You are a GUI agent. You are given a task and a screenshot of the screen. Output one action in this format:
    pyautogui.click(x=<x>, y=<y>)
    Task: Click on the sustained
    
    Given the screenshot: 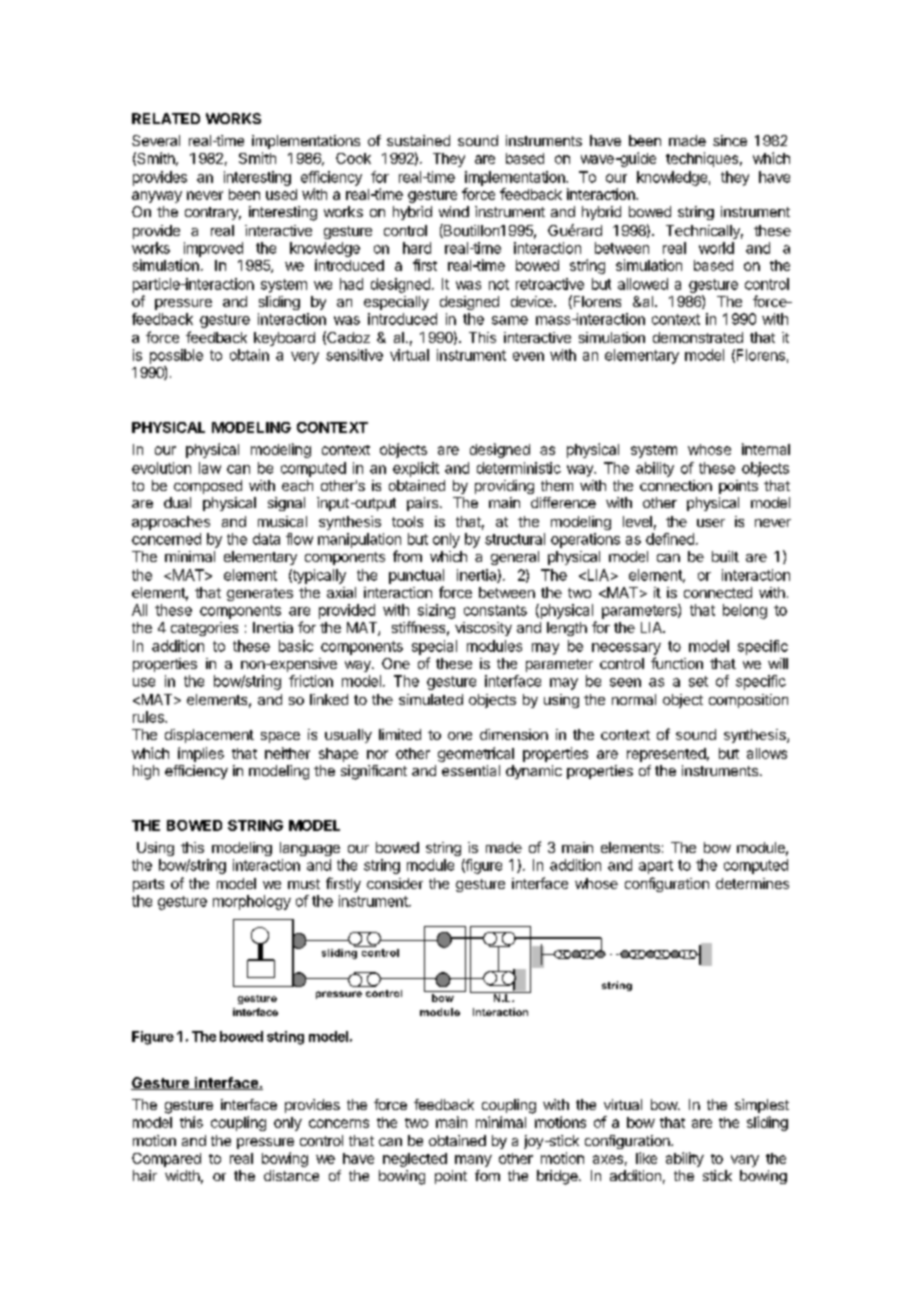 What is the action you would take?
    pyautogui.click(x=418, y=140)
